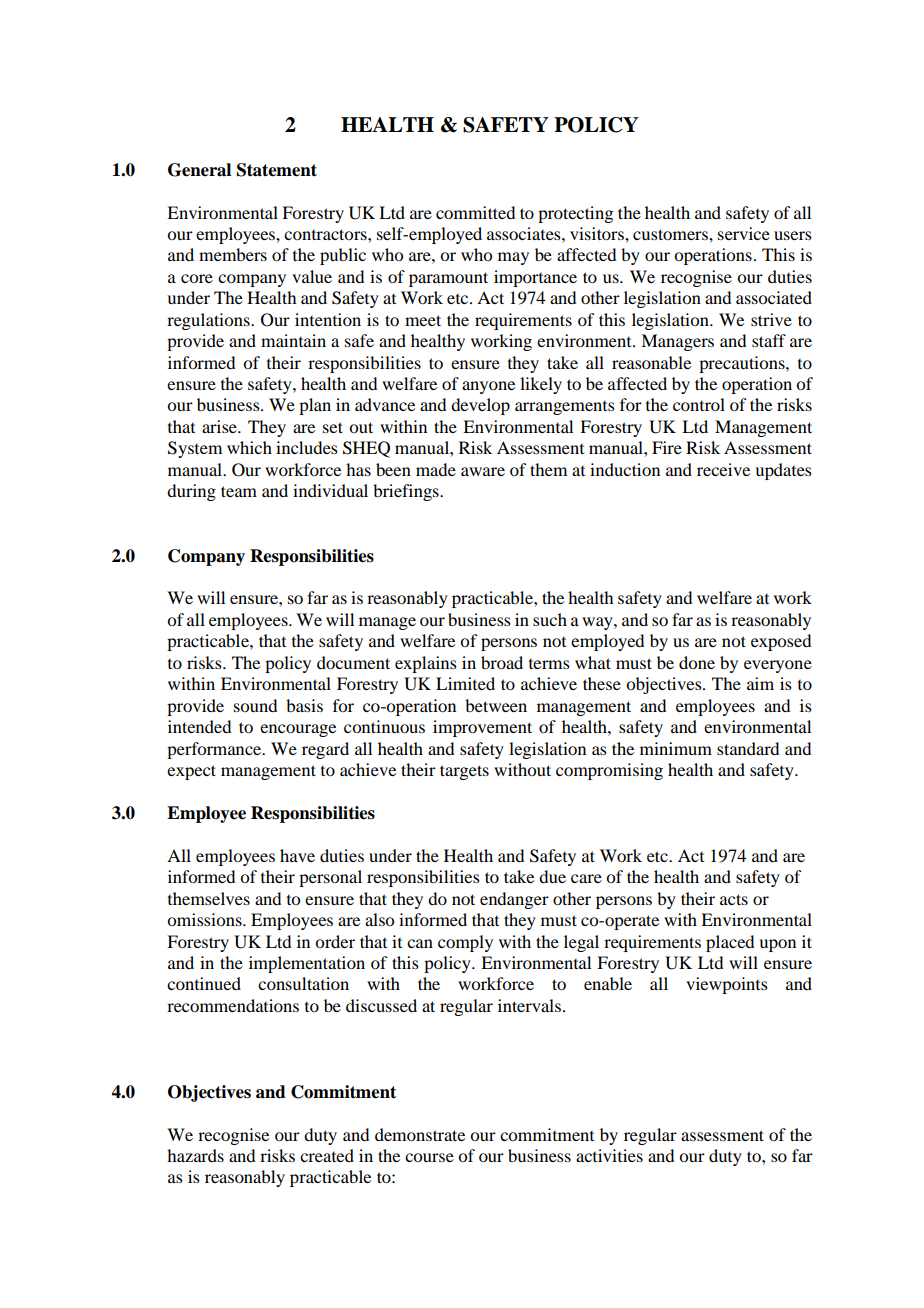 The image size is (924, 1308). I want to click on standard, so click(748, 748).
